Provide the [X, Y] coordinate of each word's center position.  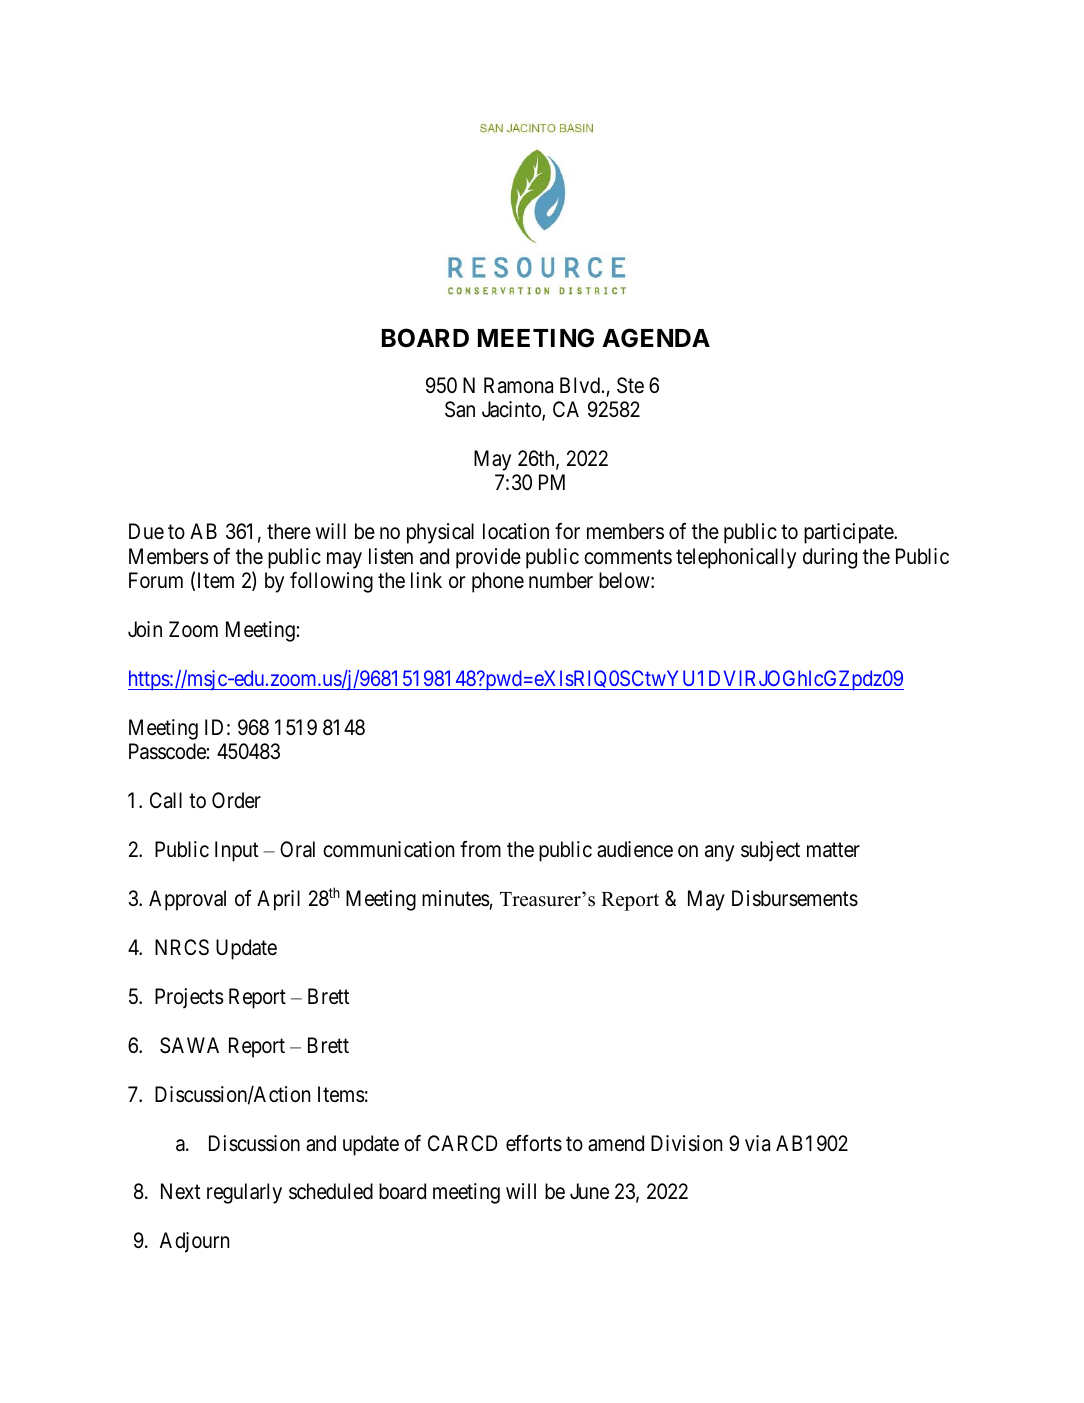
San [460, 409]
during [830, 558]
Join [145, 629]
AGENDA [656, 338]
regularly [244, 1193]
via [757, 1143]
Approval [187, 900]
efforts [534, 1143]
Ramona [518, 385]
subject [770, 851]
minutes [456, 898]
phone [498, 582]
